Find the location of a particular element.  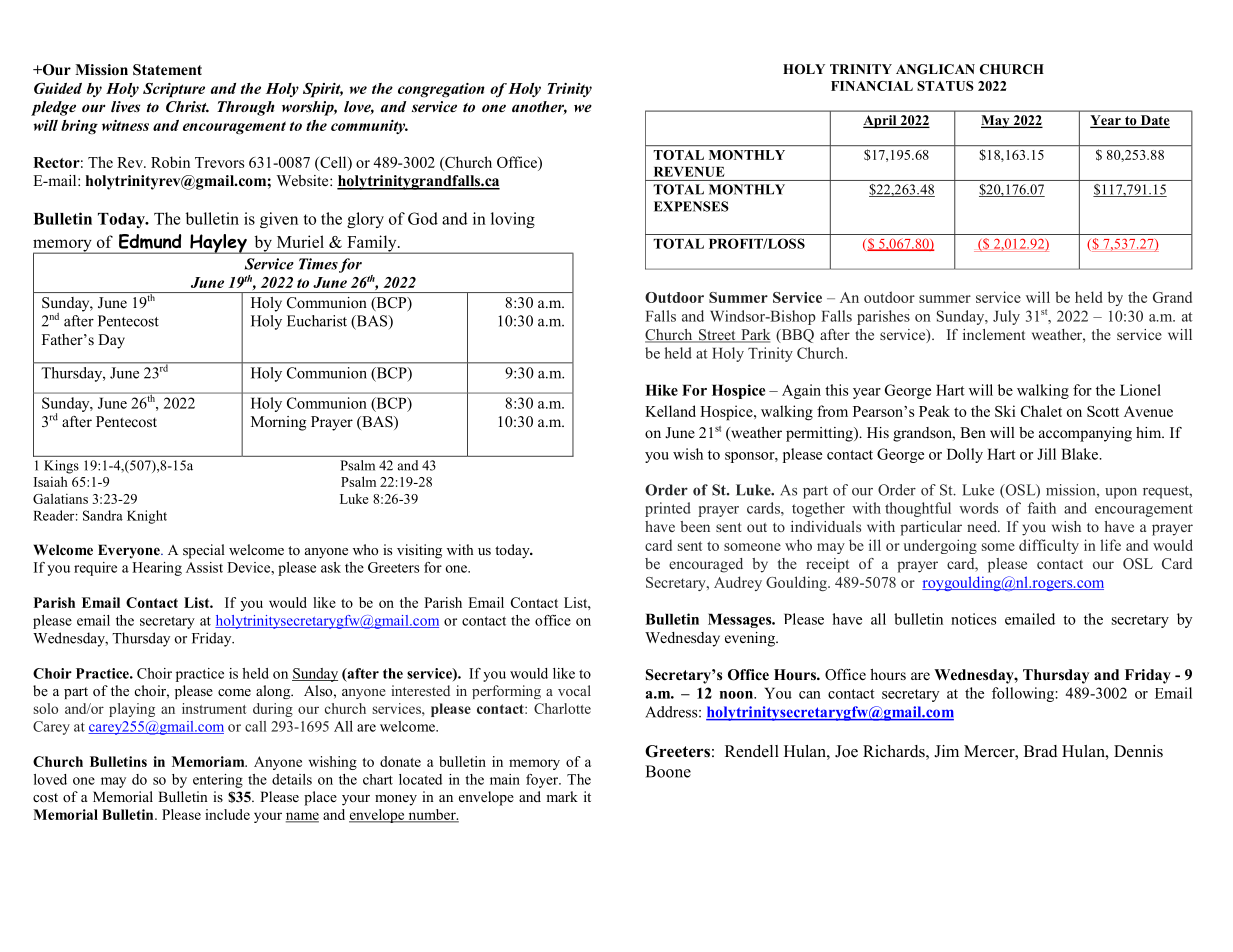

STATUS is located at coordinates (945, 86).
